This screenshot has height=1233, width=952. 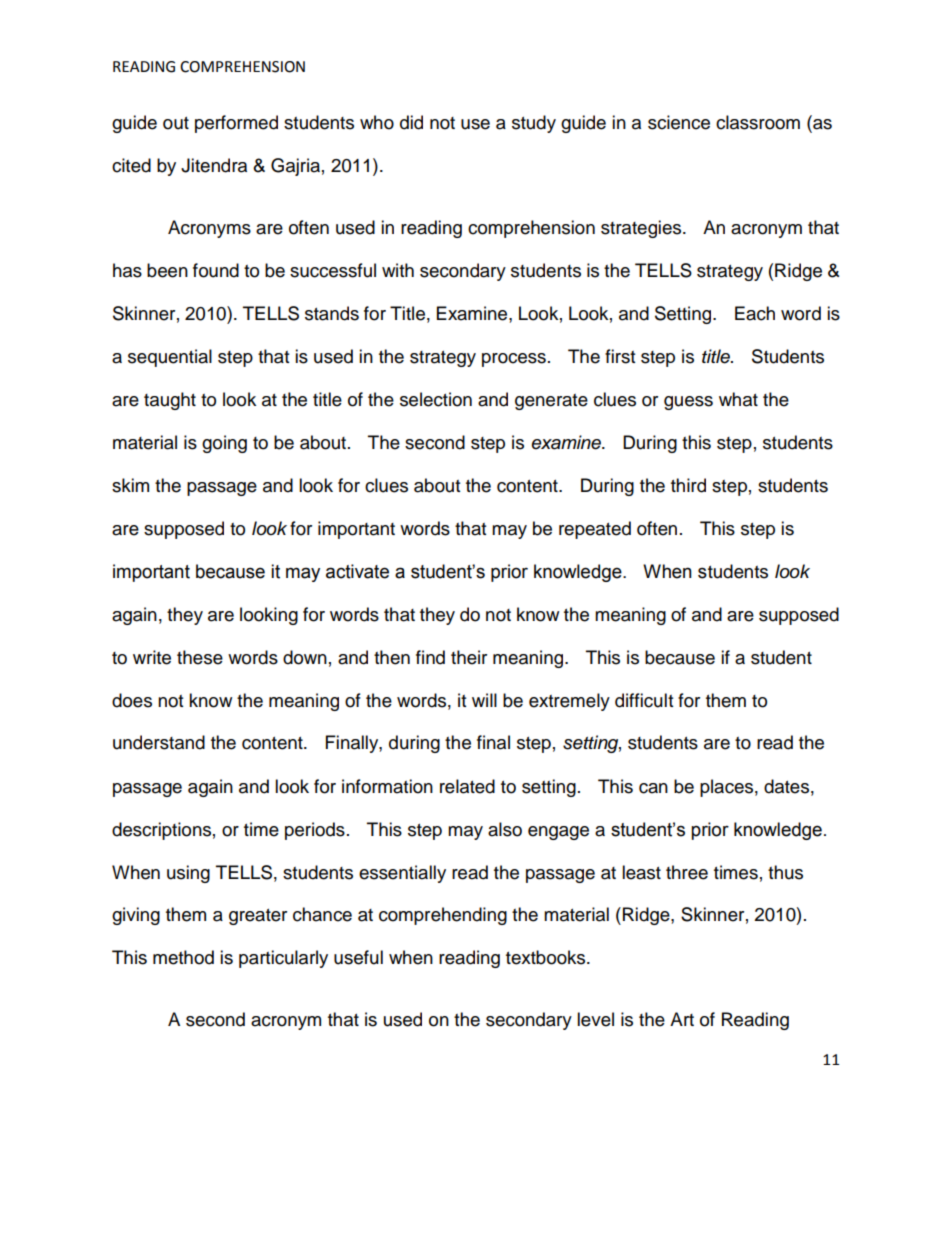 What do you see at coordinates (687, 872) in the screenshot?
I see `three` at bounding box center [687, 872].
